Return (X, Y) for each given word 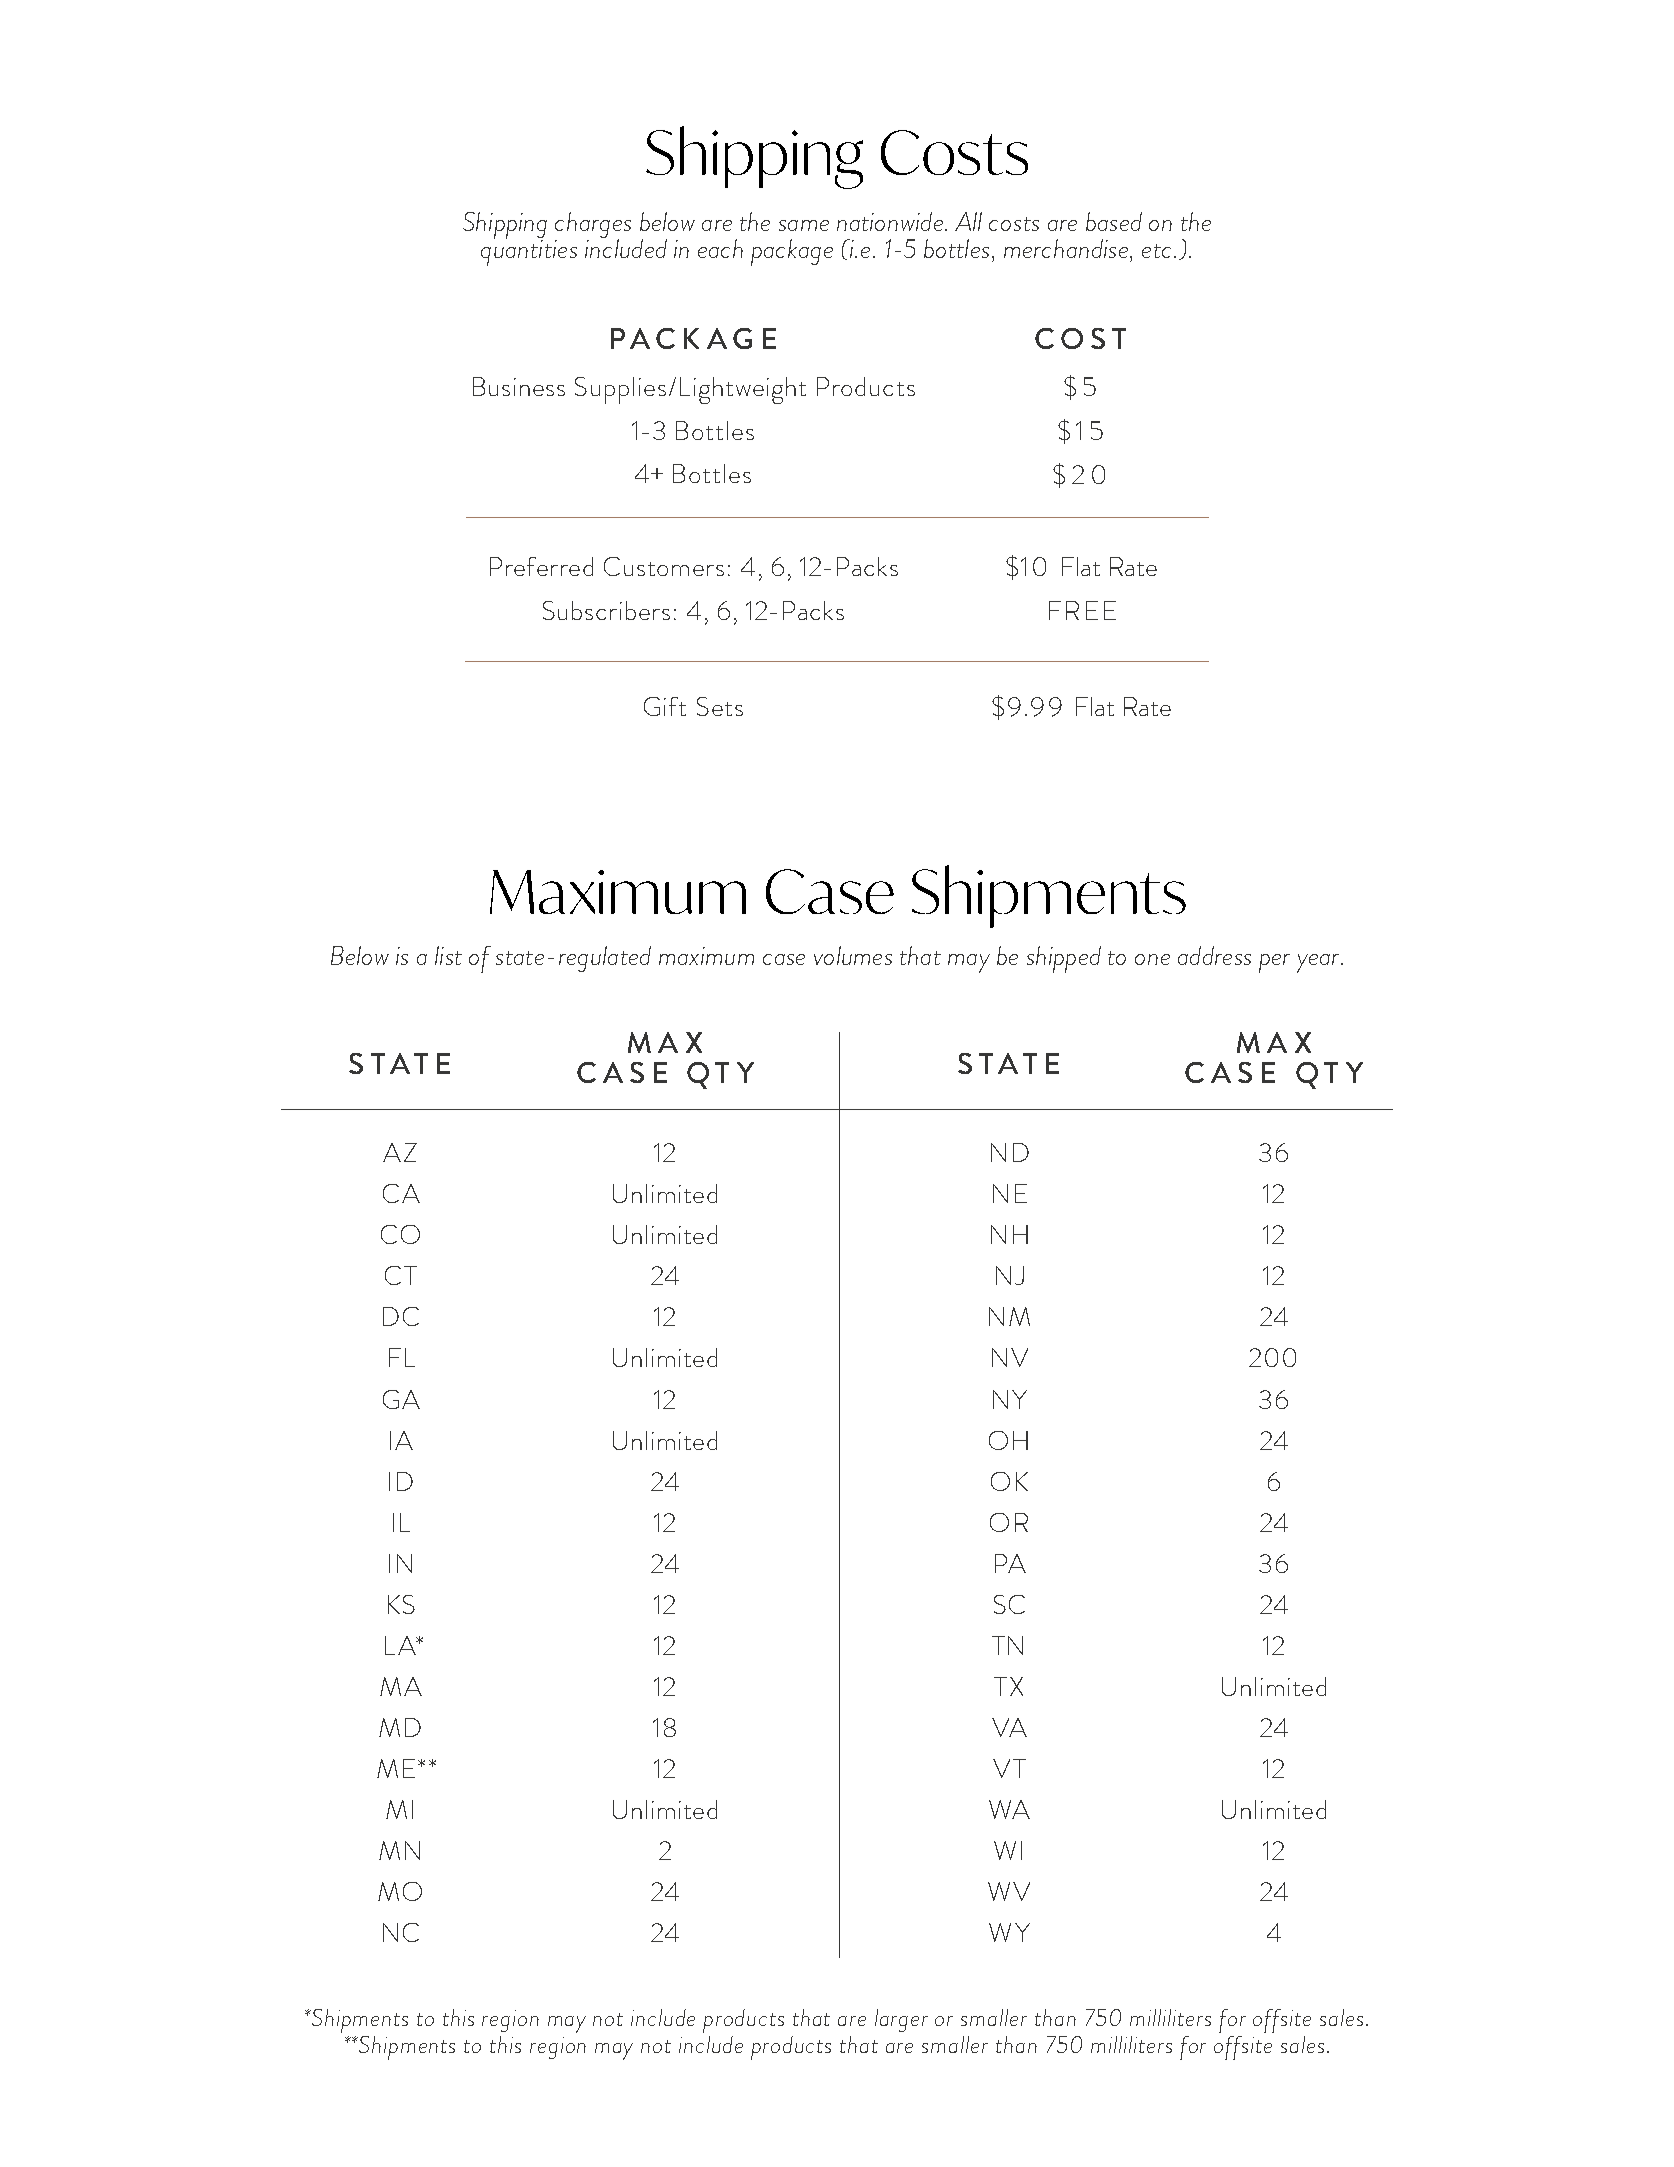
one (1152, 959)
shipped (1064, 959)
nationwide (890, 221)
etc (1156, 251)
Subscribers (606, 610)
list (448, 955)
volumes (853, 955)
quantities (529, 252)
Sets (720, 706)
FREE (1082, 610)
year (1319, 963)
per (1274, 963)
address (1214, 955)
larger (901, 2020)
